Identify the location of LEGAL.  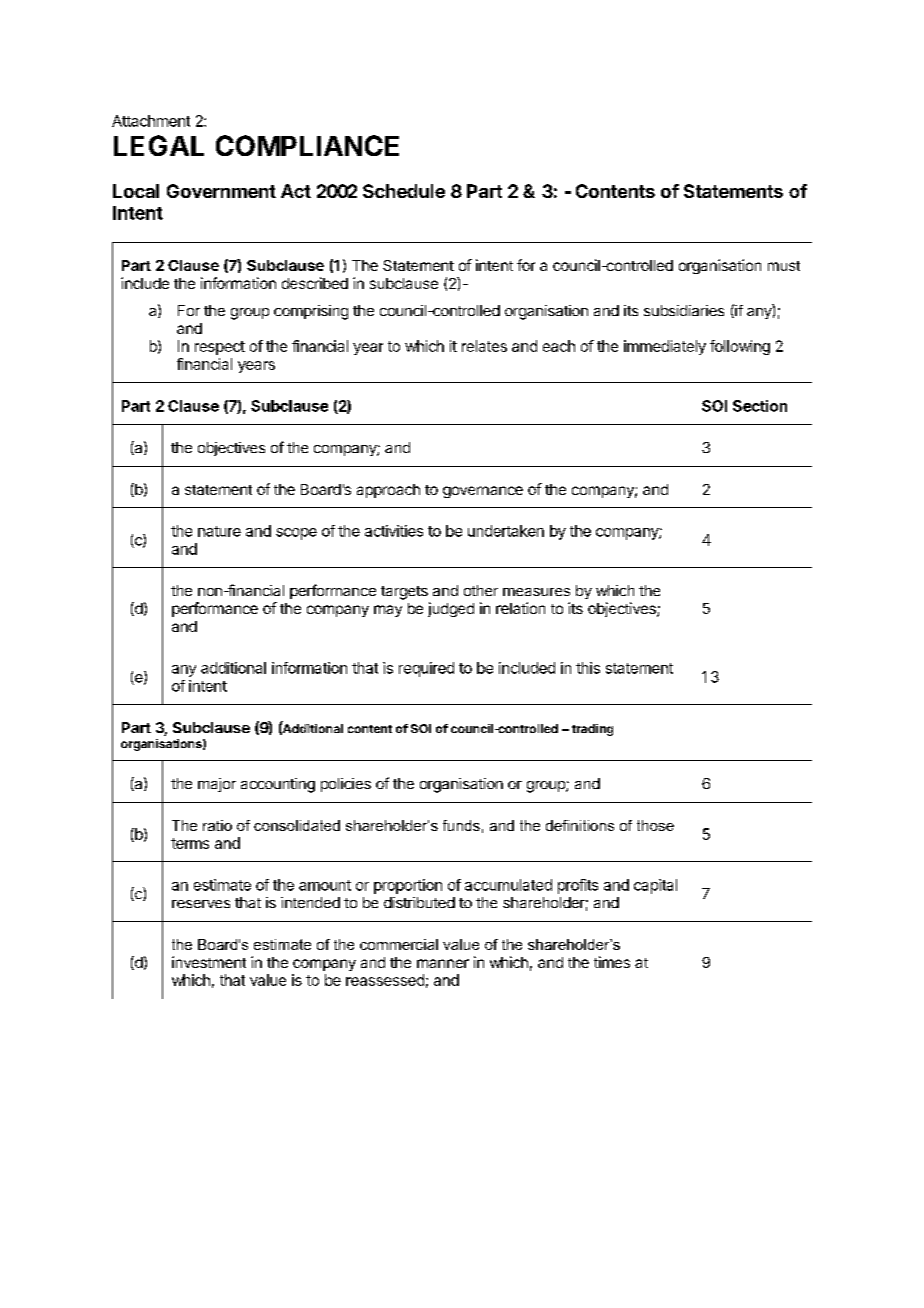
(159, 145).
